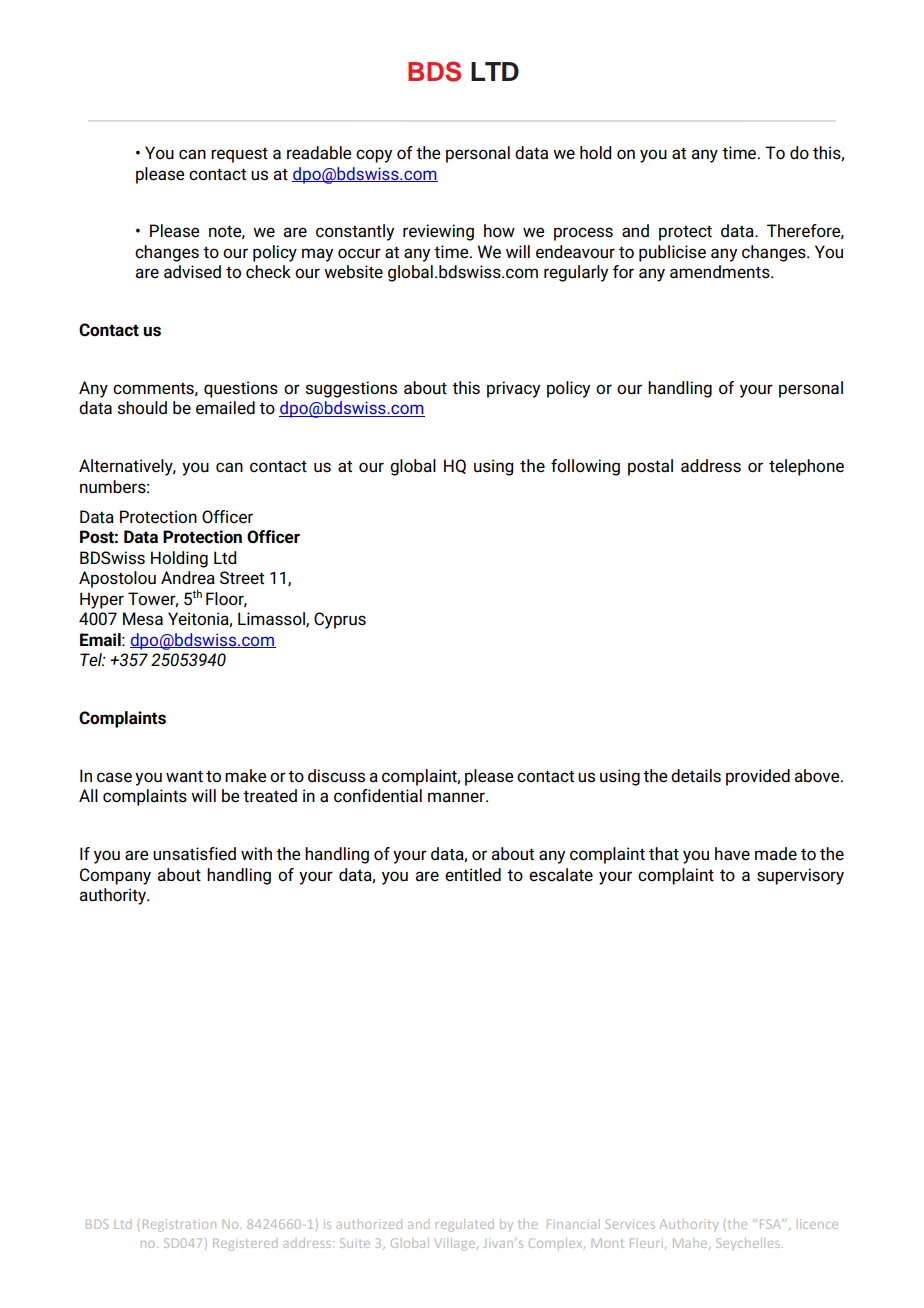 The image size is (924, 1308). I want to click on want, so click(184, 777).
